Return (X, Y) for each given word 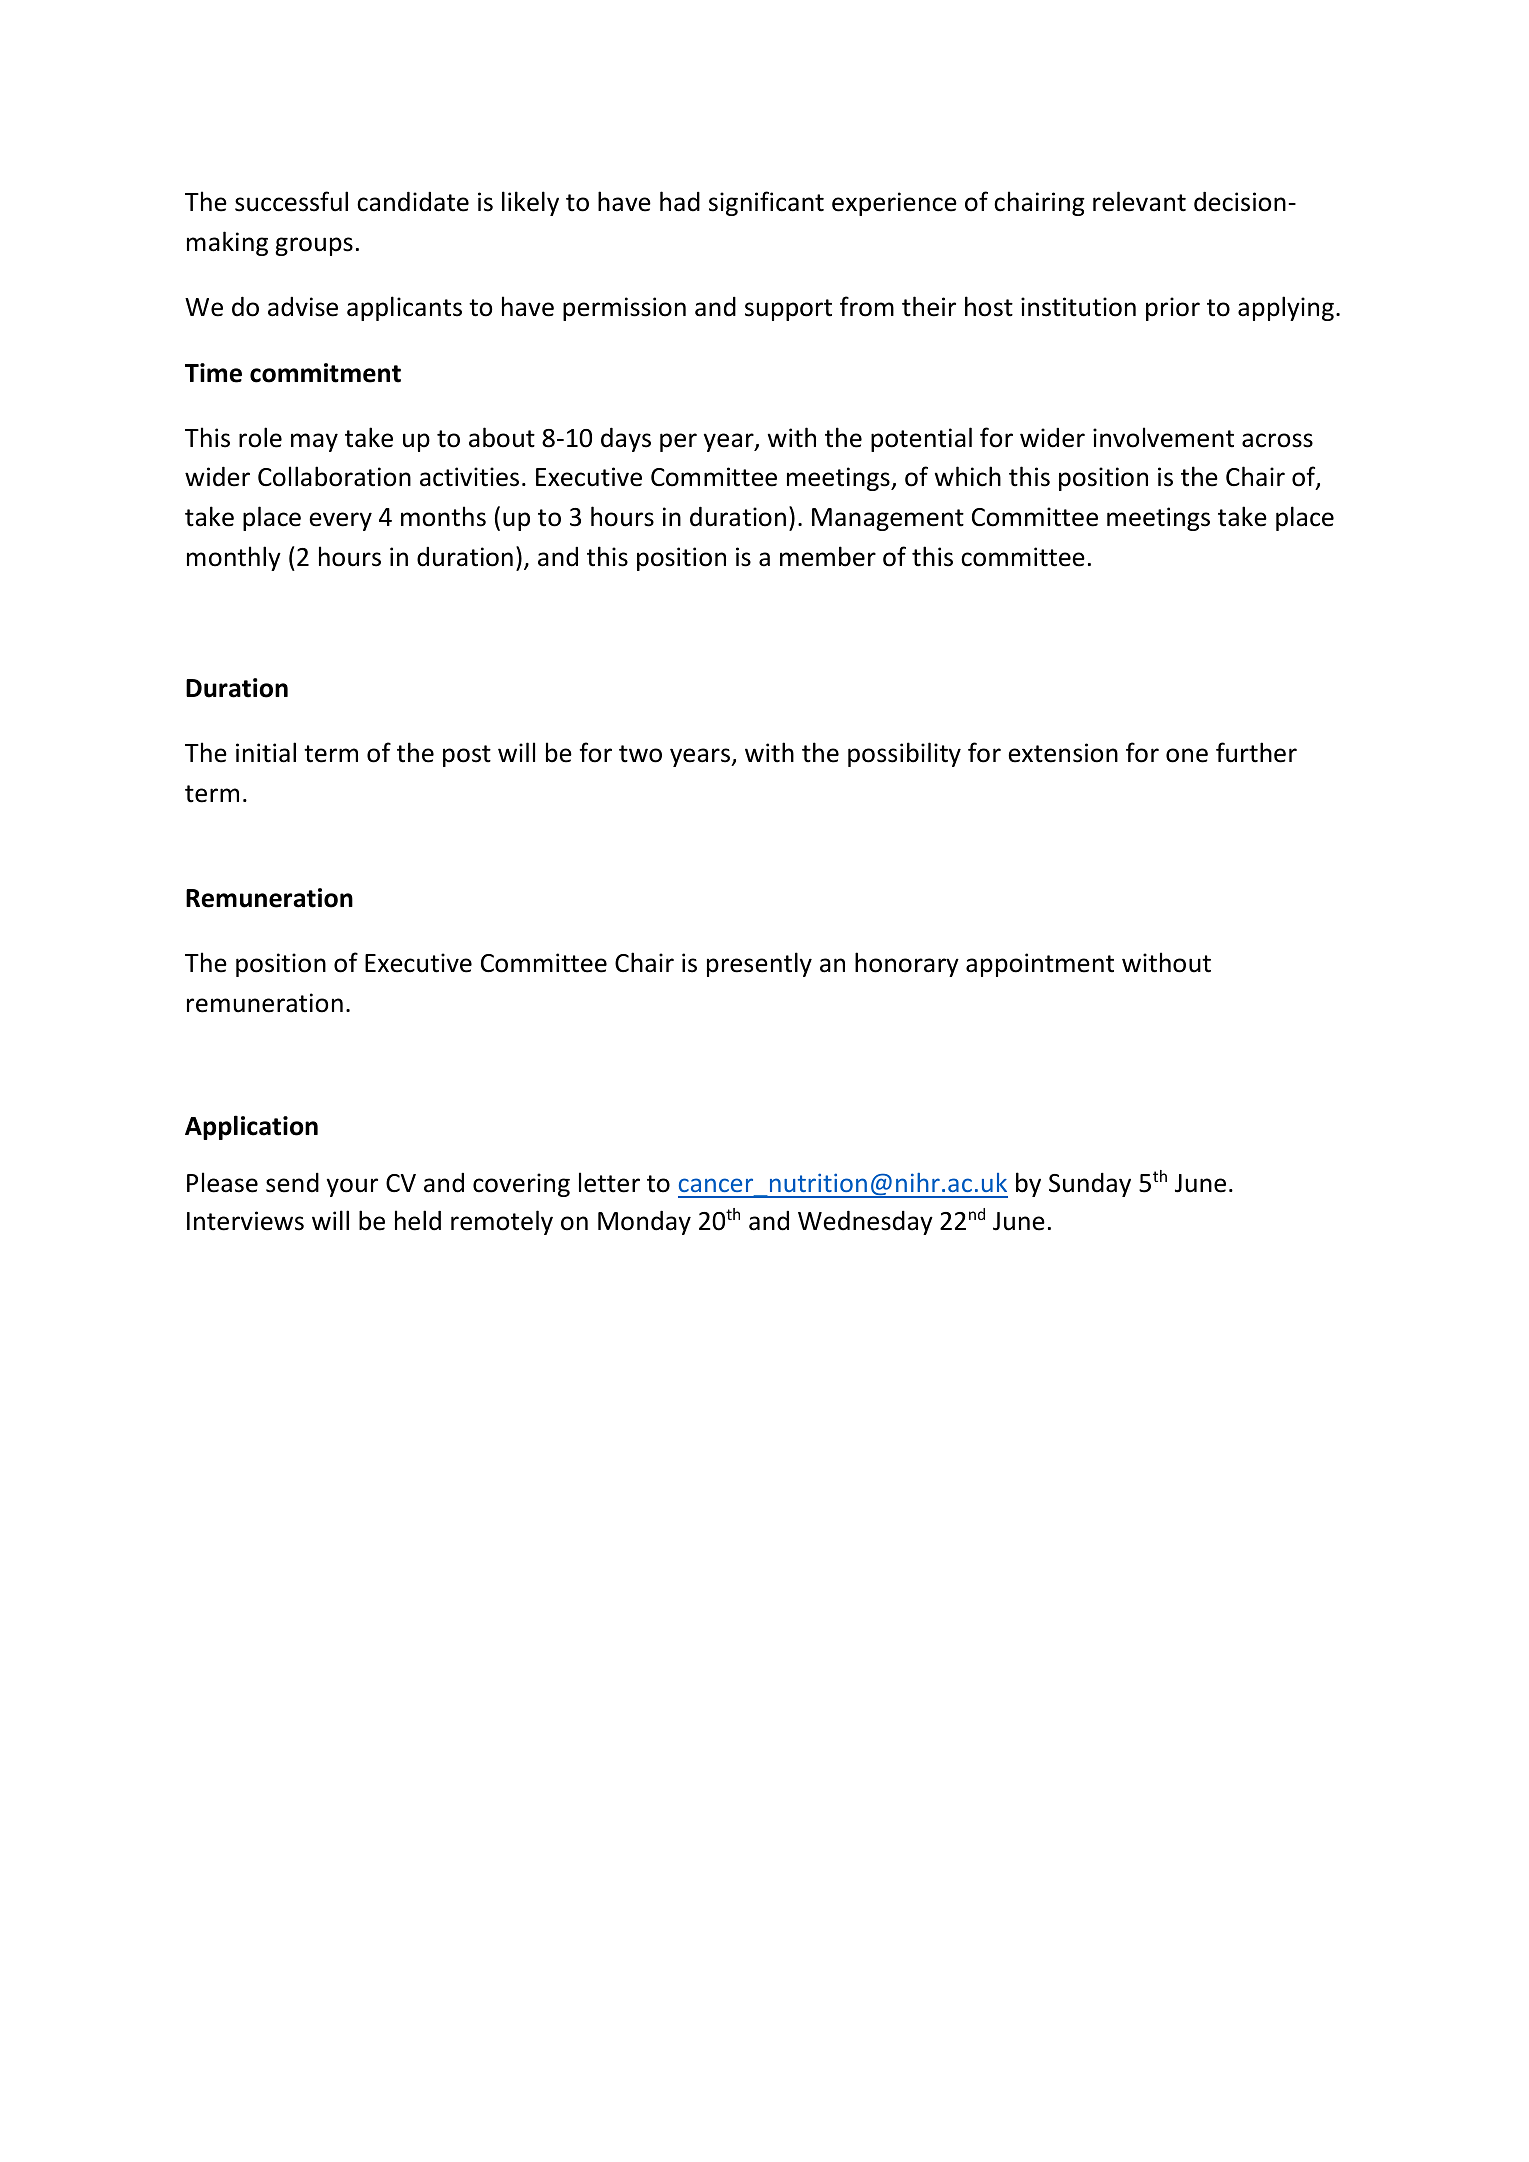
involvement (1163, 437)
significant (766, 203)
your (352, 1187)
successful (291, 201)
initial (266, 752)
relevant (1139, 201)
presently (759, 964)
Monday (644, 1222)
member (828, 556)
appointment (1040, 965)
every (340, 521)
